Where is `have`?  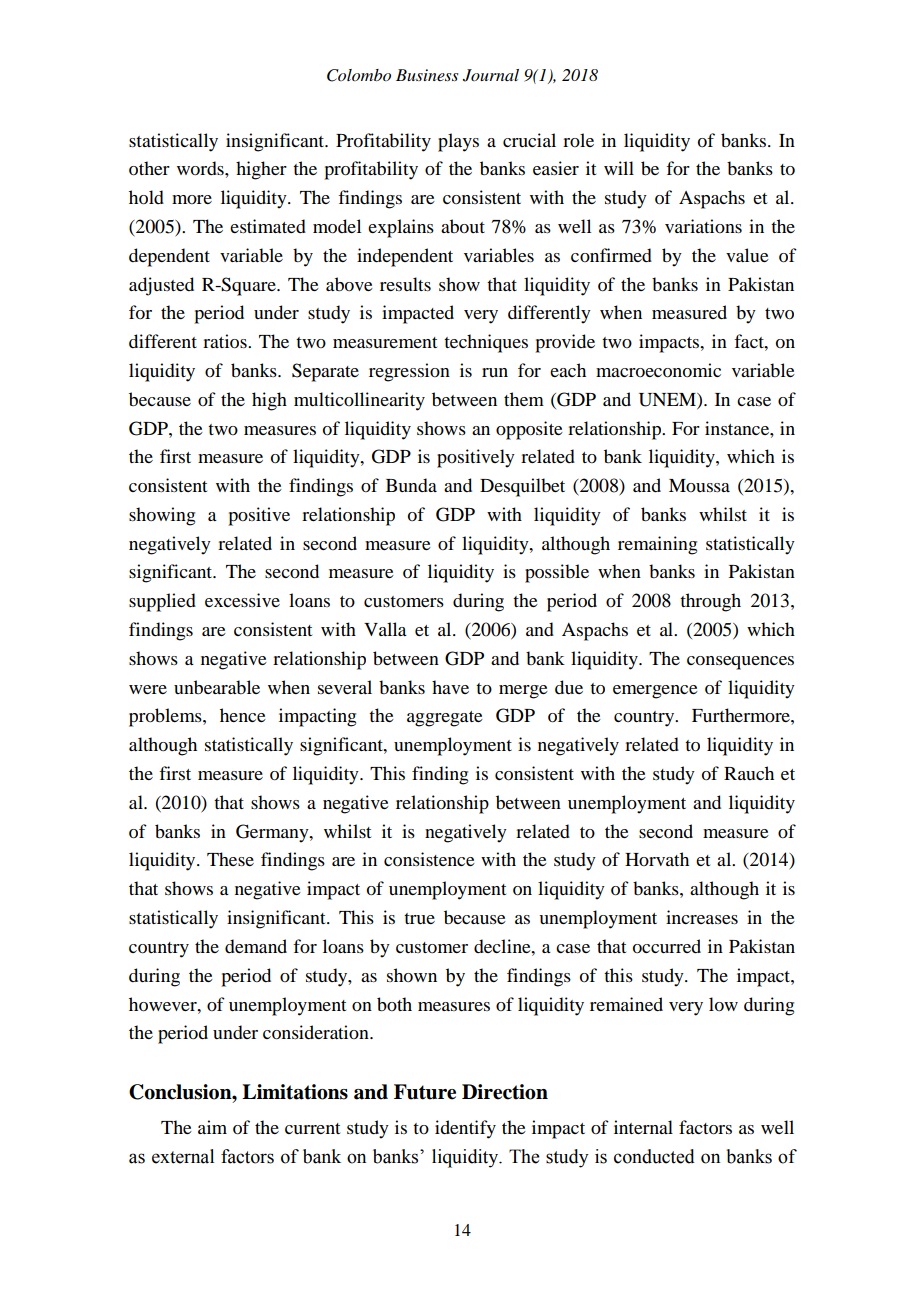 have is located at coordinates (450, 687).
